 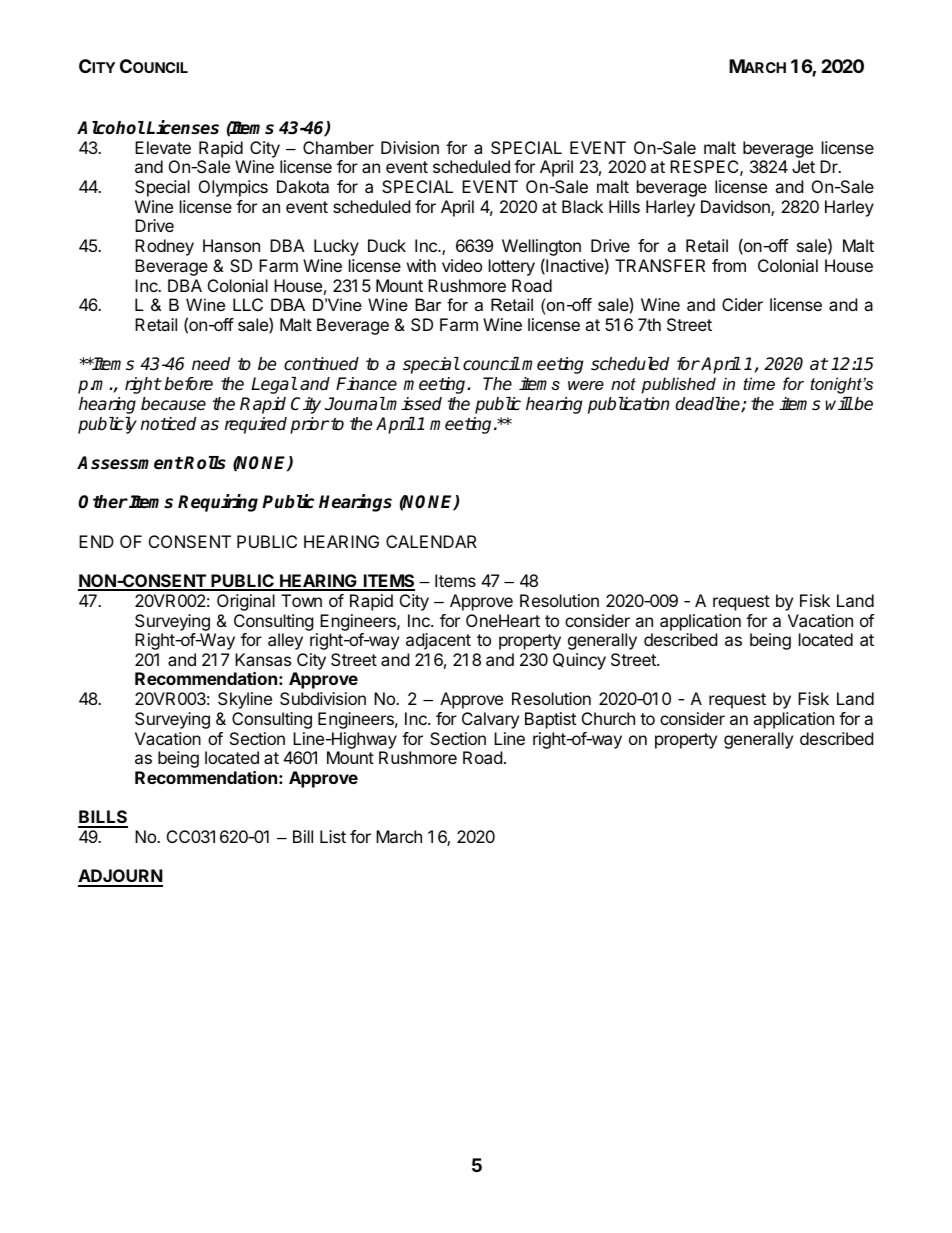 What do you see at coordinates (438, 641) in the screenshot?
I see `adjacent` at bounding box center [438, 641].
